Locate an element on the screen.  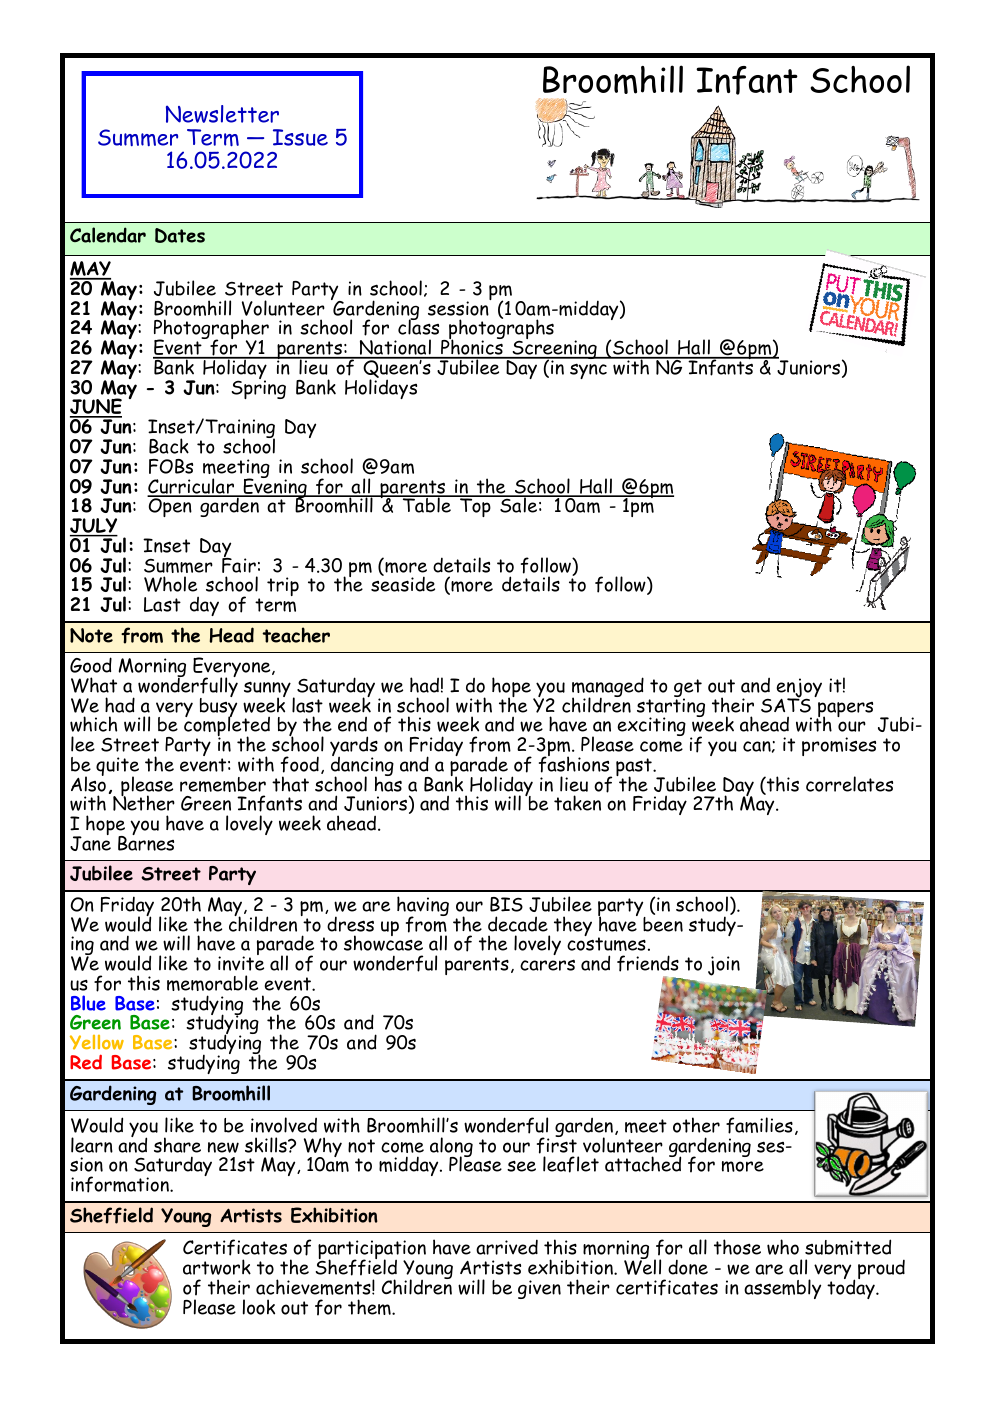
SATS is located at coordinates (786, 704).
